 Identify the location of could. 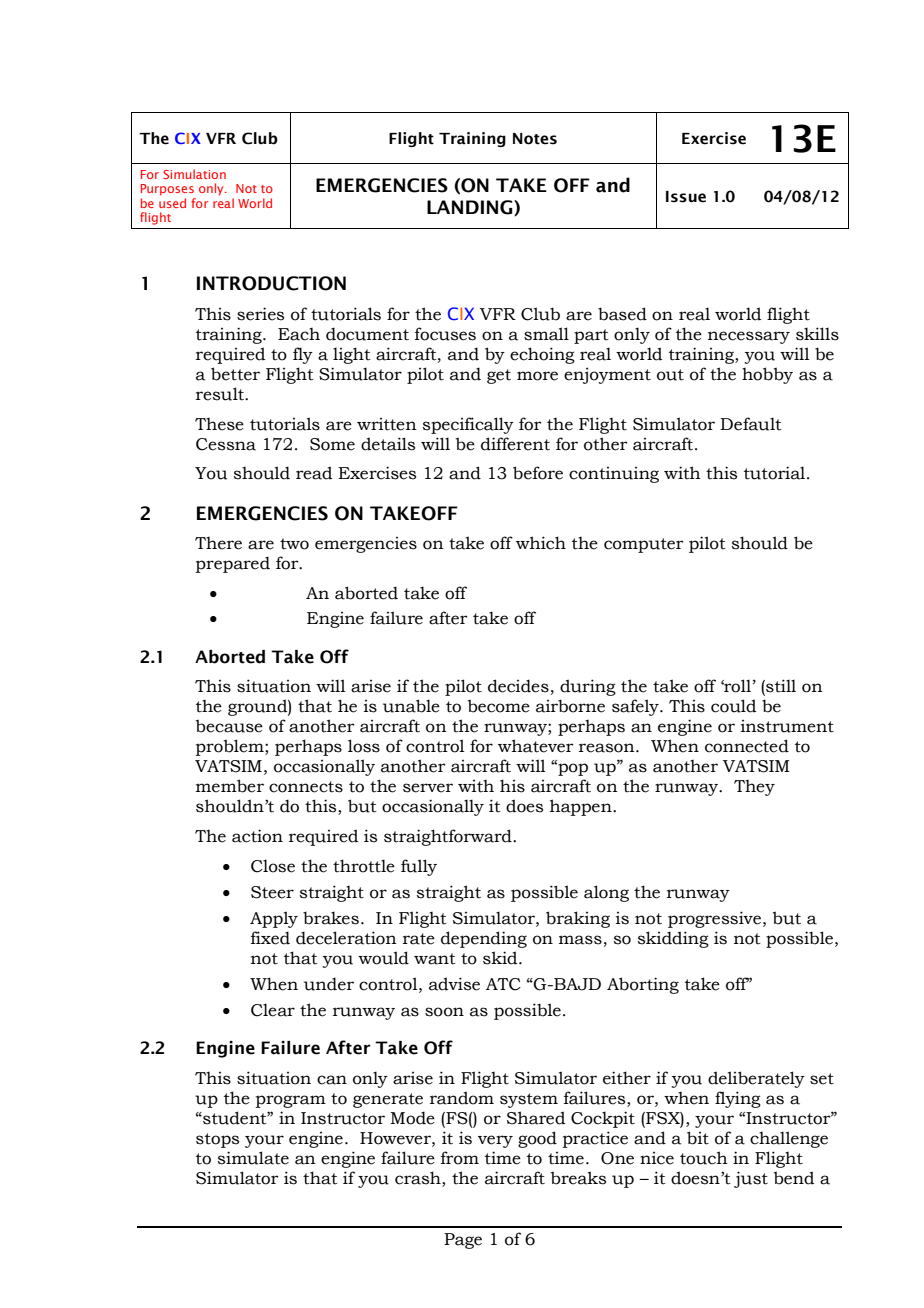
(733, 706).
